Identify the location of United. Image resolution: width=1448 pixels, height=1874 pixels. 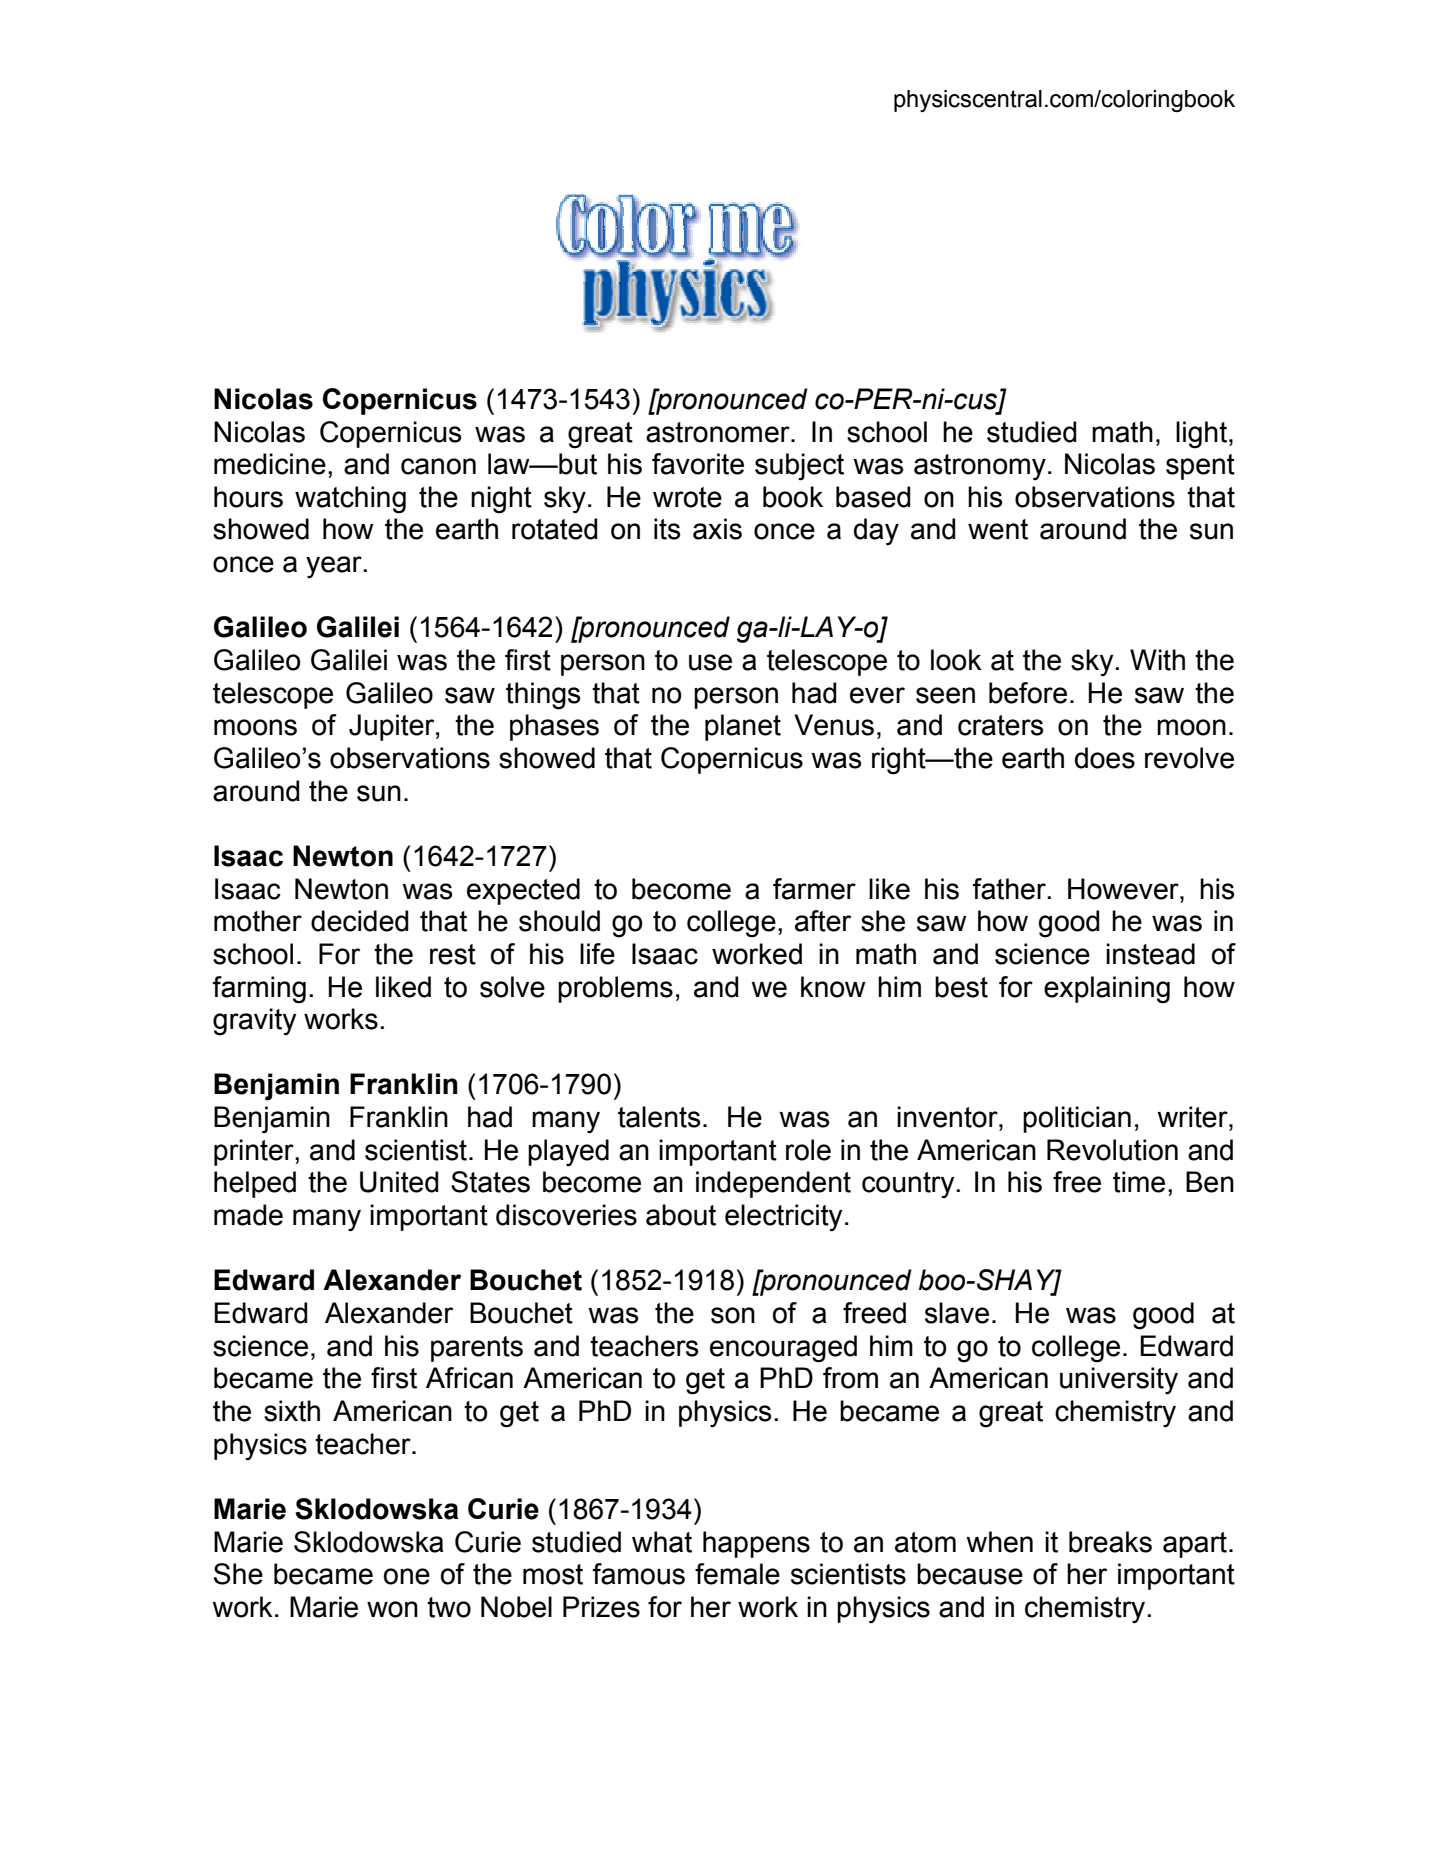
(399, 1182).
